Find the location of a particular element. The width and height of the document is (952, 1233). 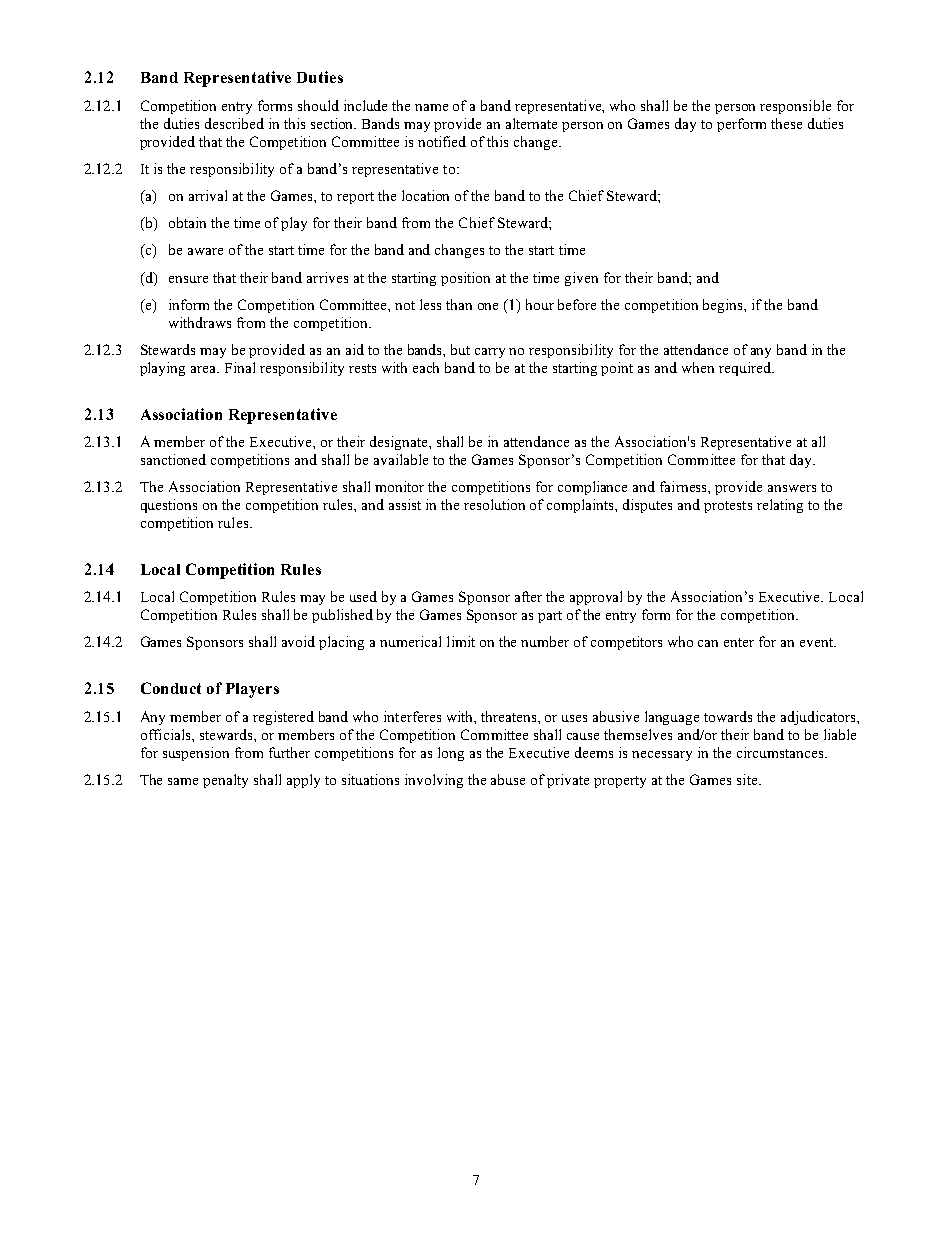

sanctioned is located at coordinates (173, 459).
